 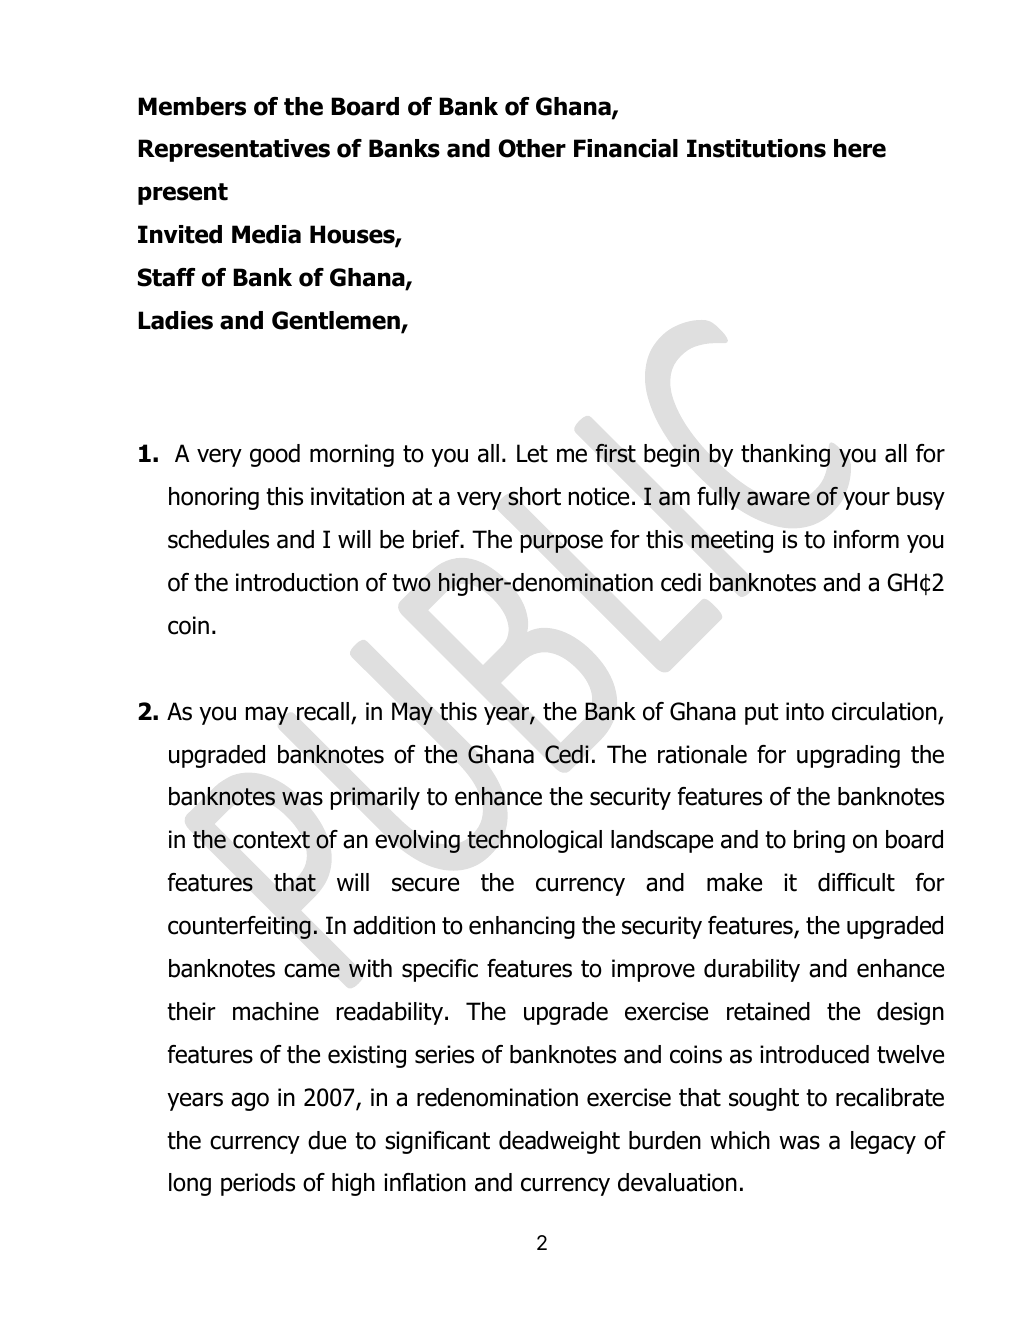 I want to click on into, so click(x=805, y=711).
